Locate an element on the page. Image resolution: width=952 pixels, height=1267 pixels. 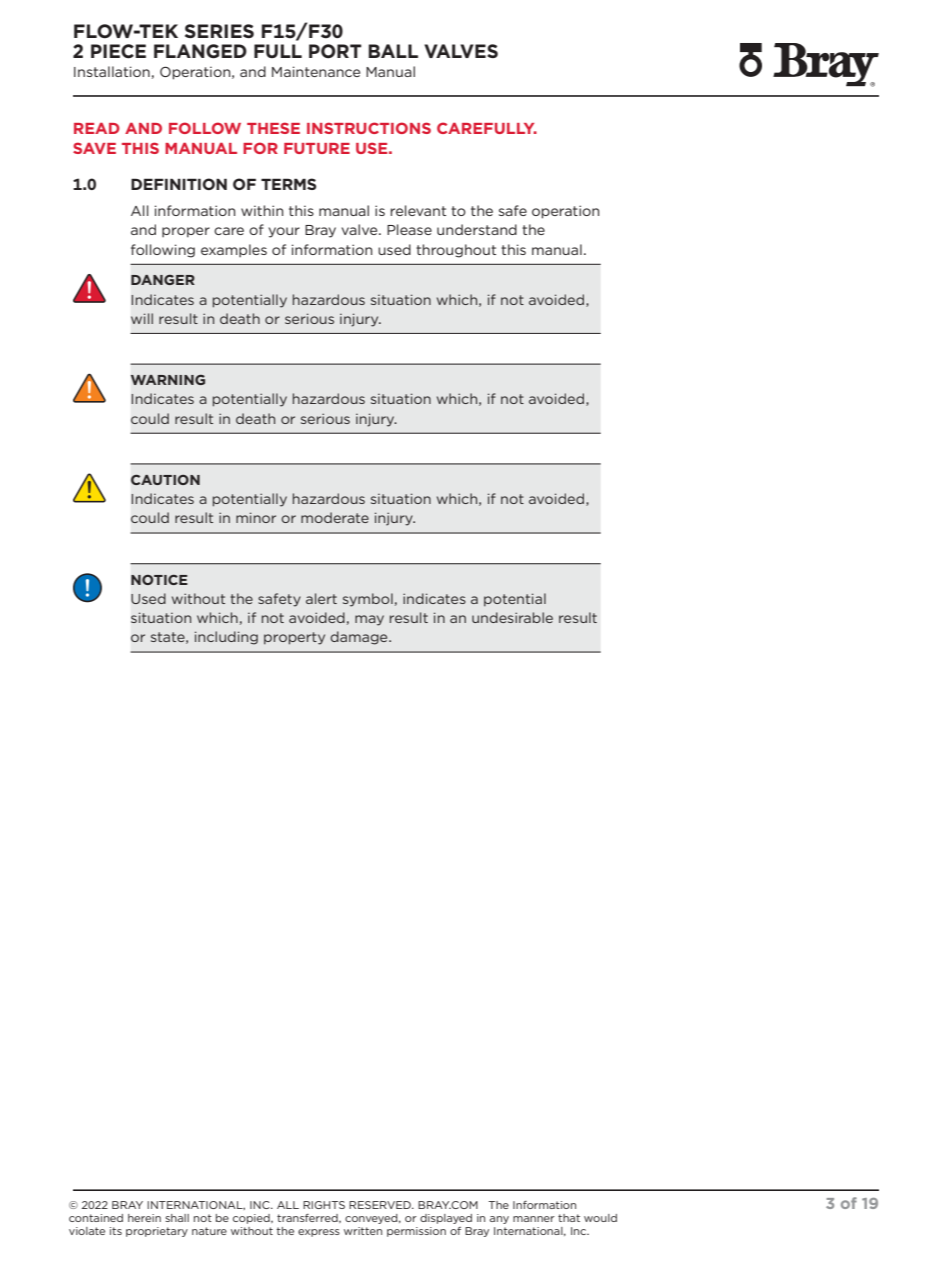
RIGHTS is located at coordinates (324, 1205).
